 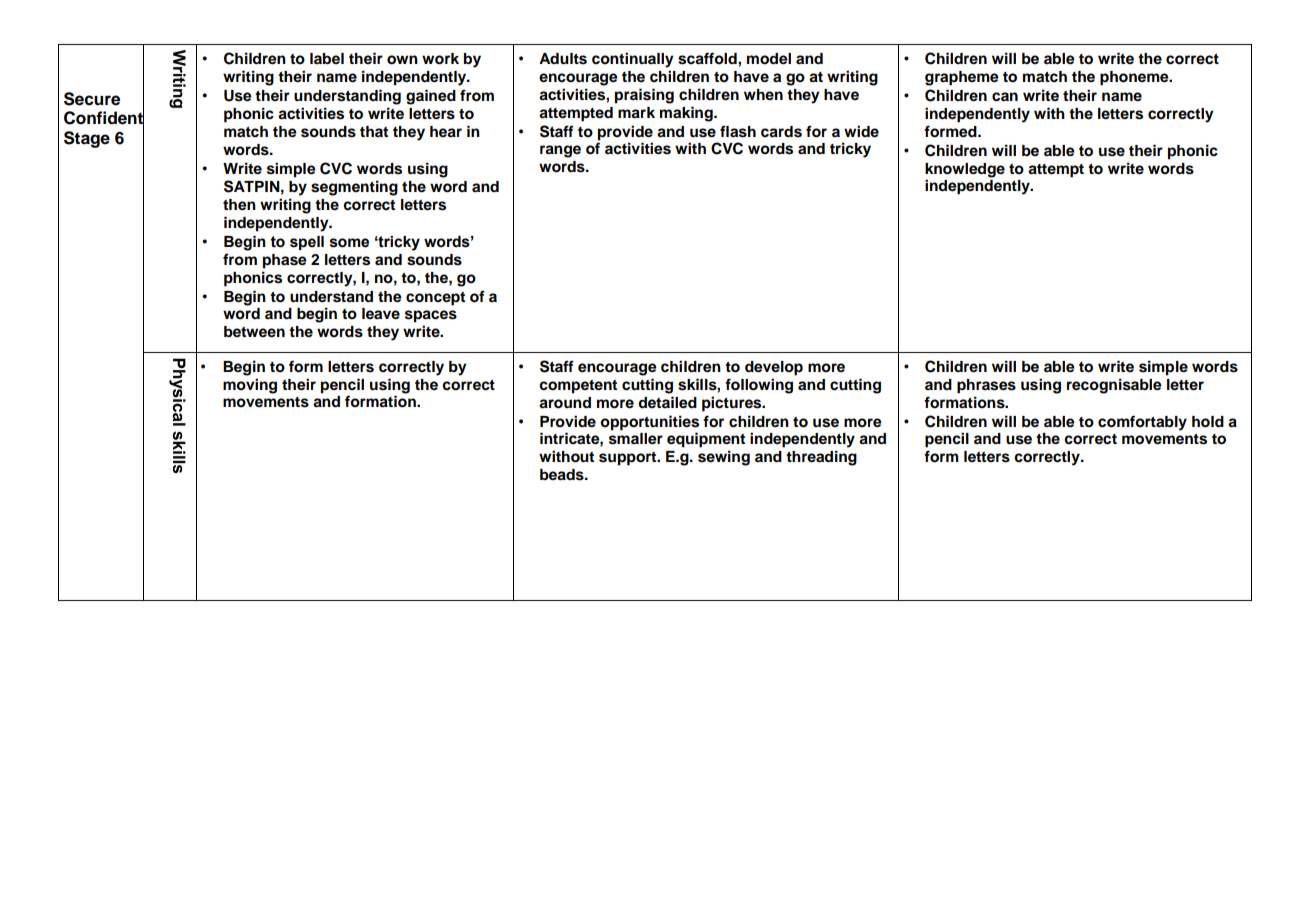 What do you see at coordinates (285, 261) in the screenshot?
I see `phase` at bounding box center [285, 261].
